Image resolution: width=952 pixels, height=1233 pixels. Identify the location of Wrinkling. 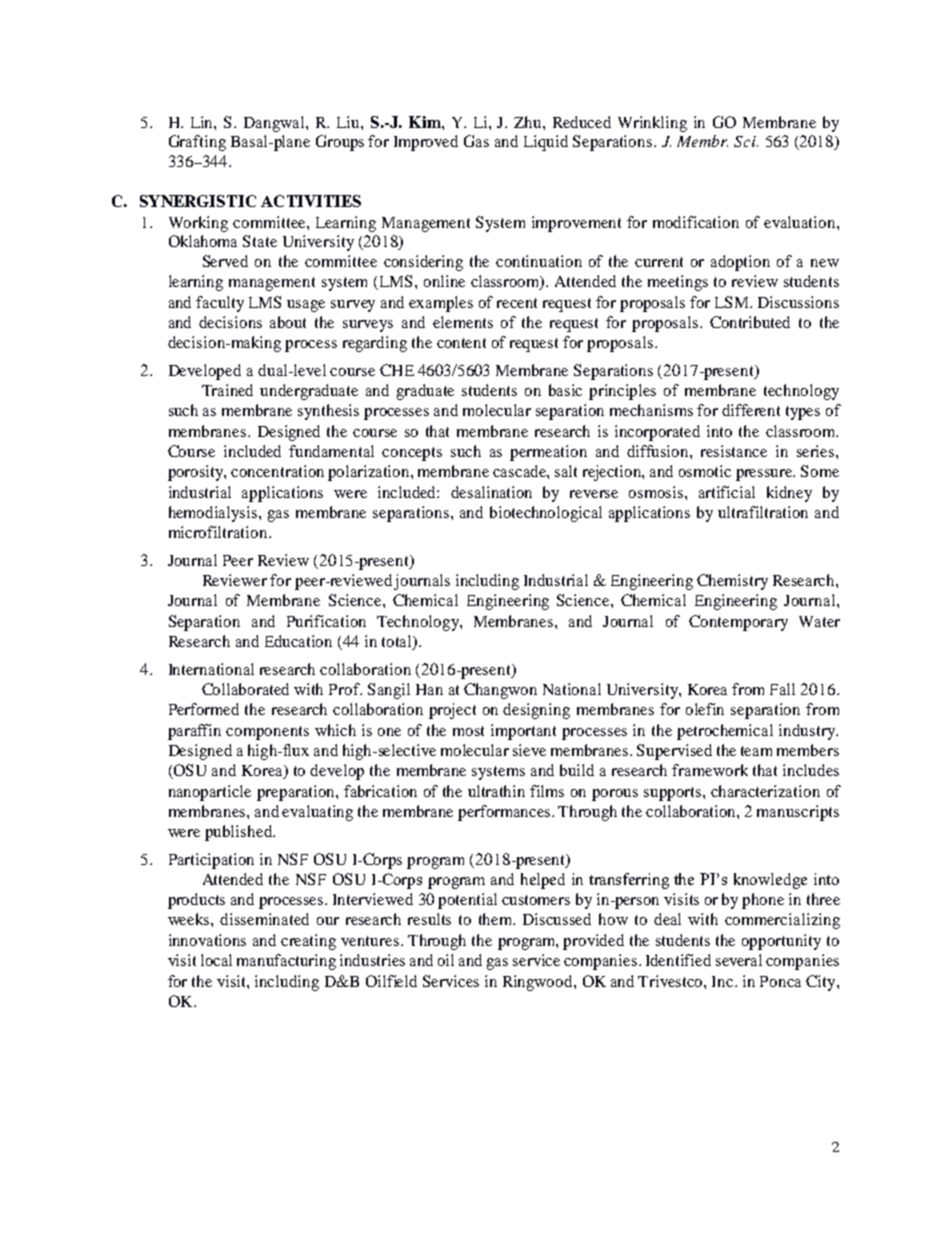
(652, 124).
